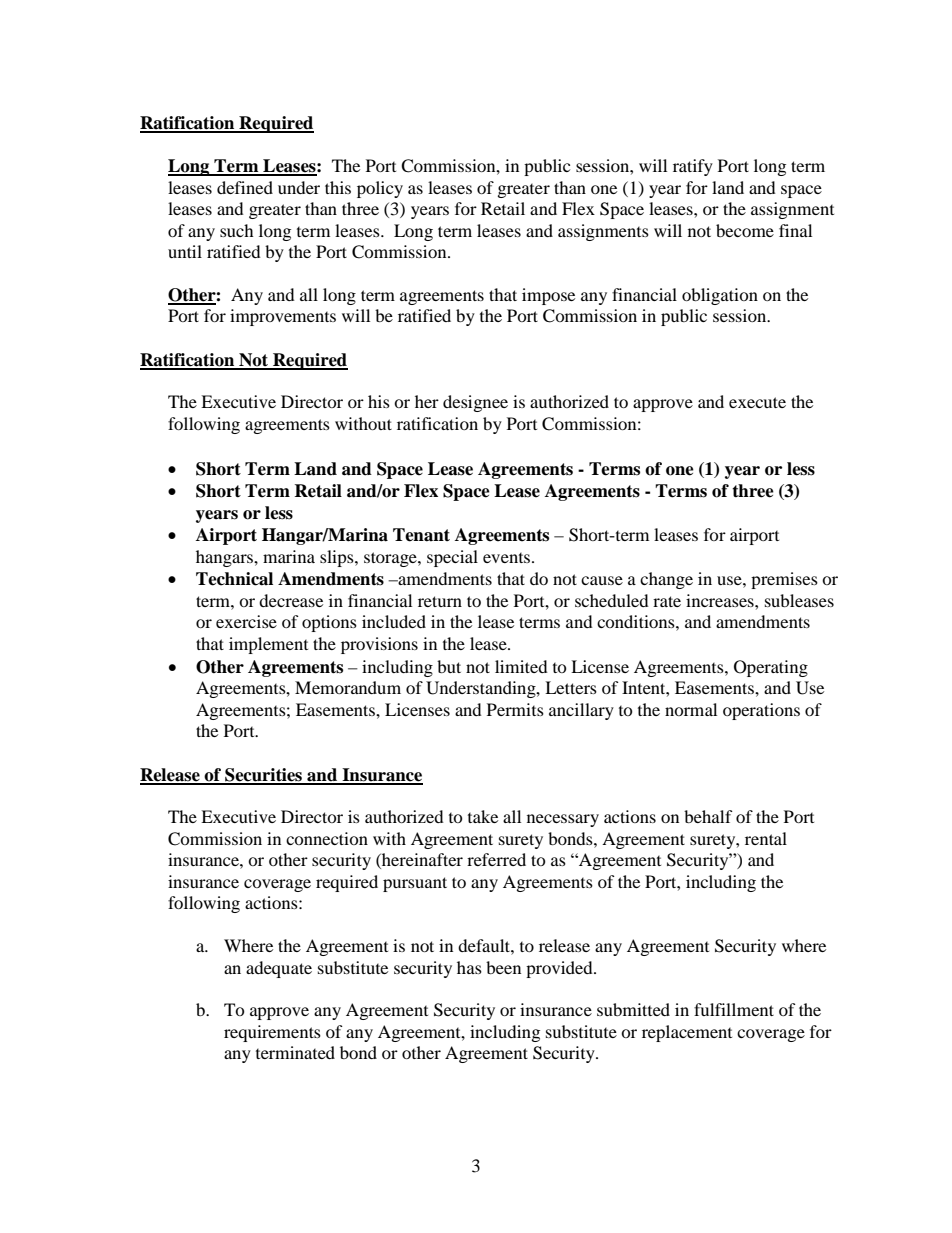  What do you see at coordinates (245, 187) in the document?
I see `defined` at bounding box center [245, 187].
